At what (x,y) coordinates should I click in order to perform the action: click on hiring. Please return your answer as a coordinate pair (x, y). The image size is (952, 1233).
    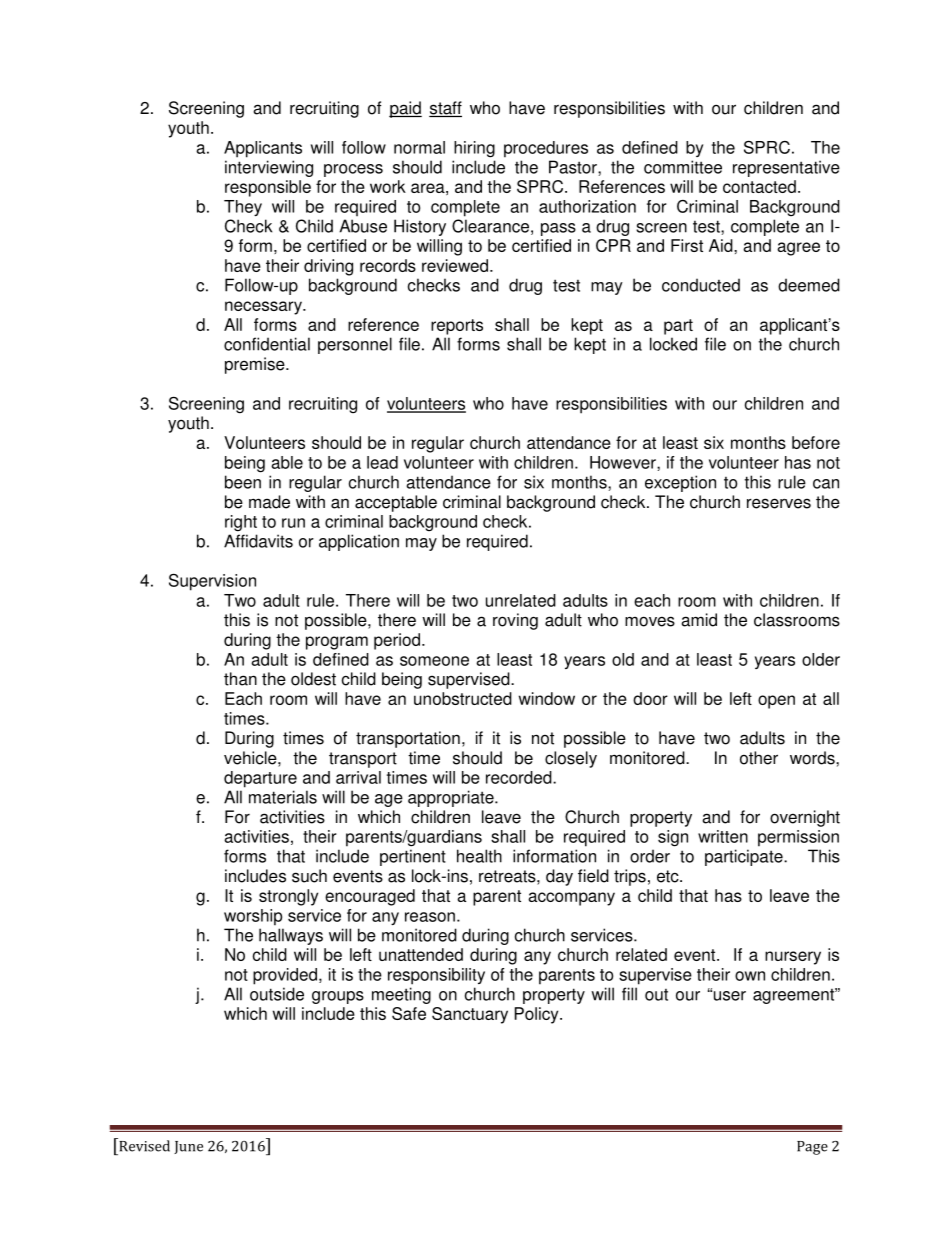
    Looking at the image, I should click on (474, 149).
